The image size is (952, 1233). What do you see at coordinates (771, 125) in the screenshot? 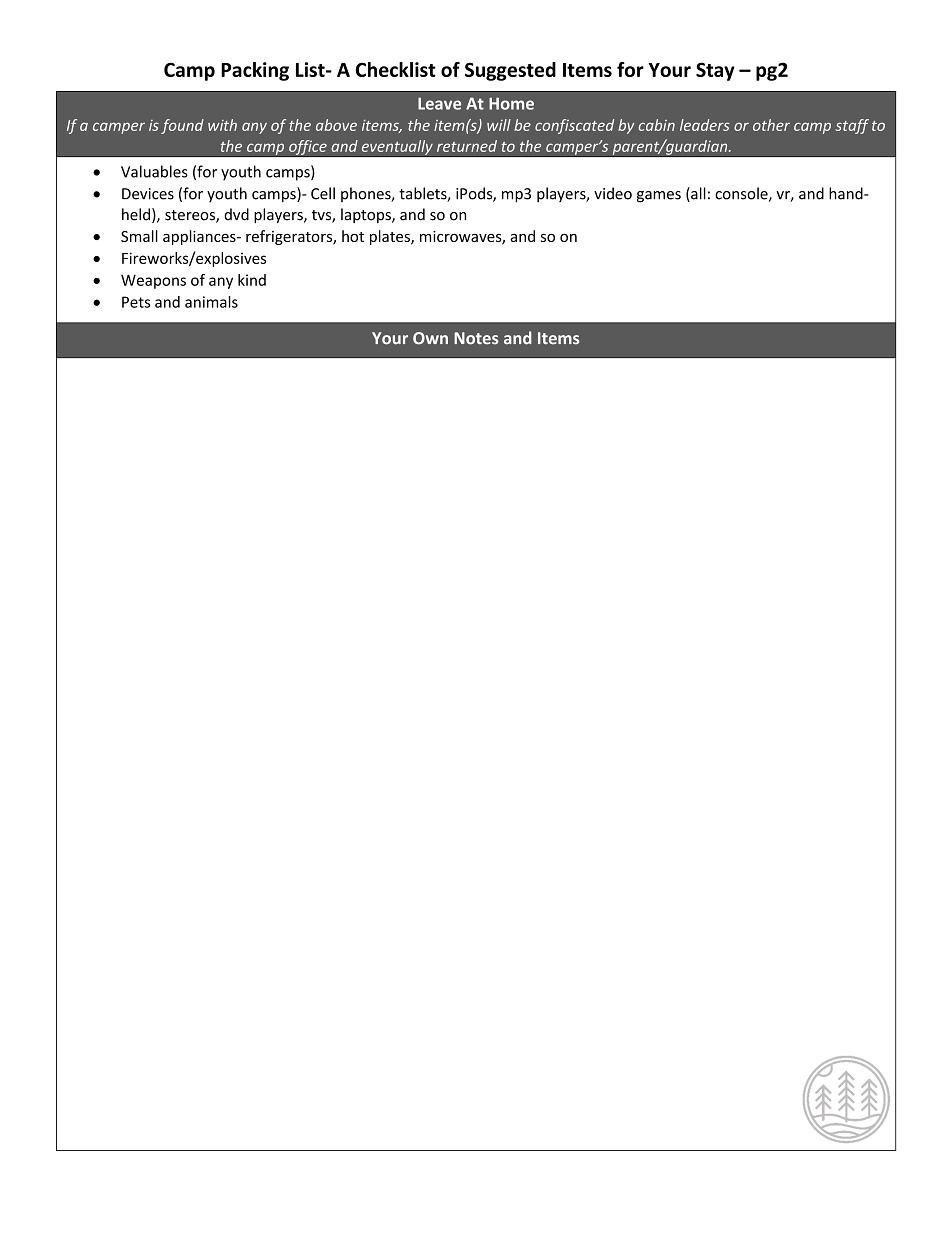
I see `other` at bounding box center [771, 125].
